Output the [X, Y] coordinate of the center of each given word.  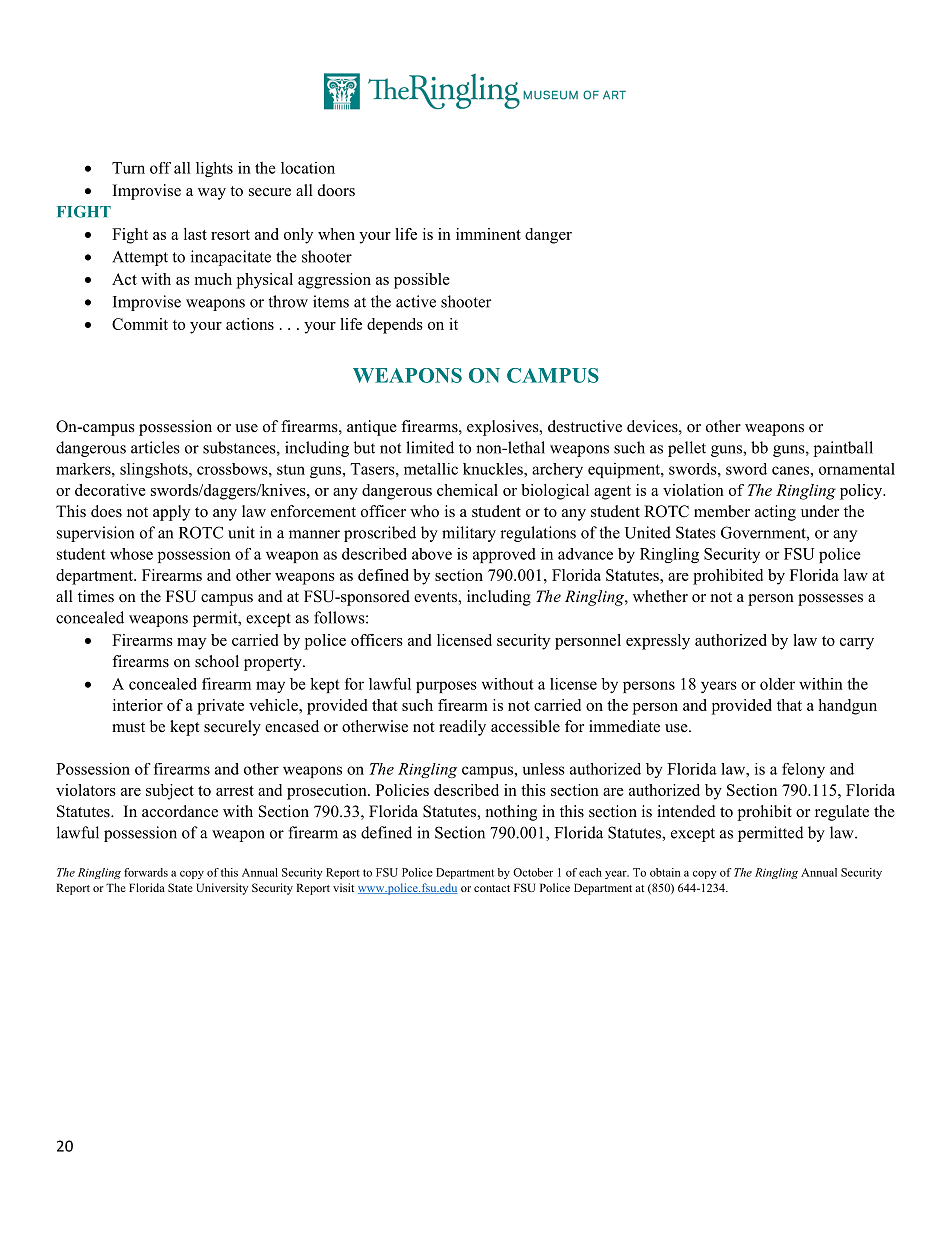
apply [171, 513]
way [212, 194]
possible [422, 281]
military [469, 534]
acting [775, 513]
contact [492, 888]
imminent [488, 234]
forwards [146, 872]
